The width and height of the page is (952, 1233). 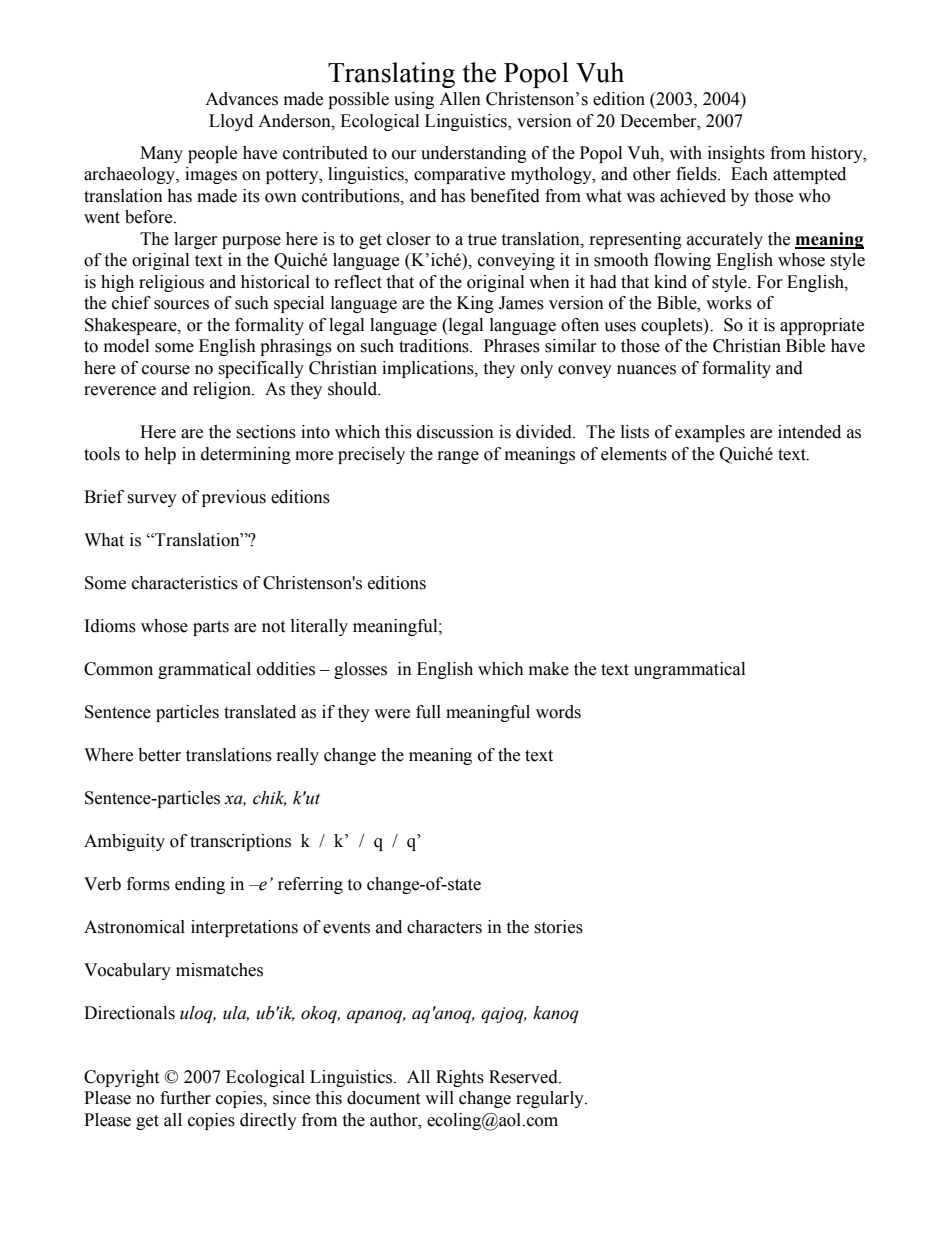 I want to click on elements, so click(x=634, y=454).
